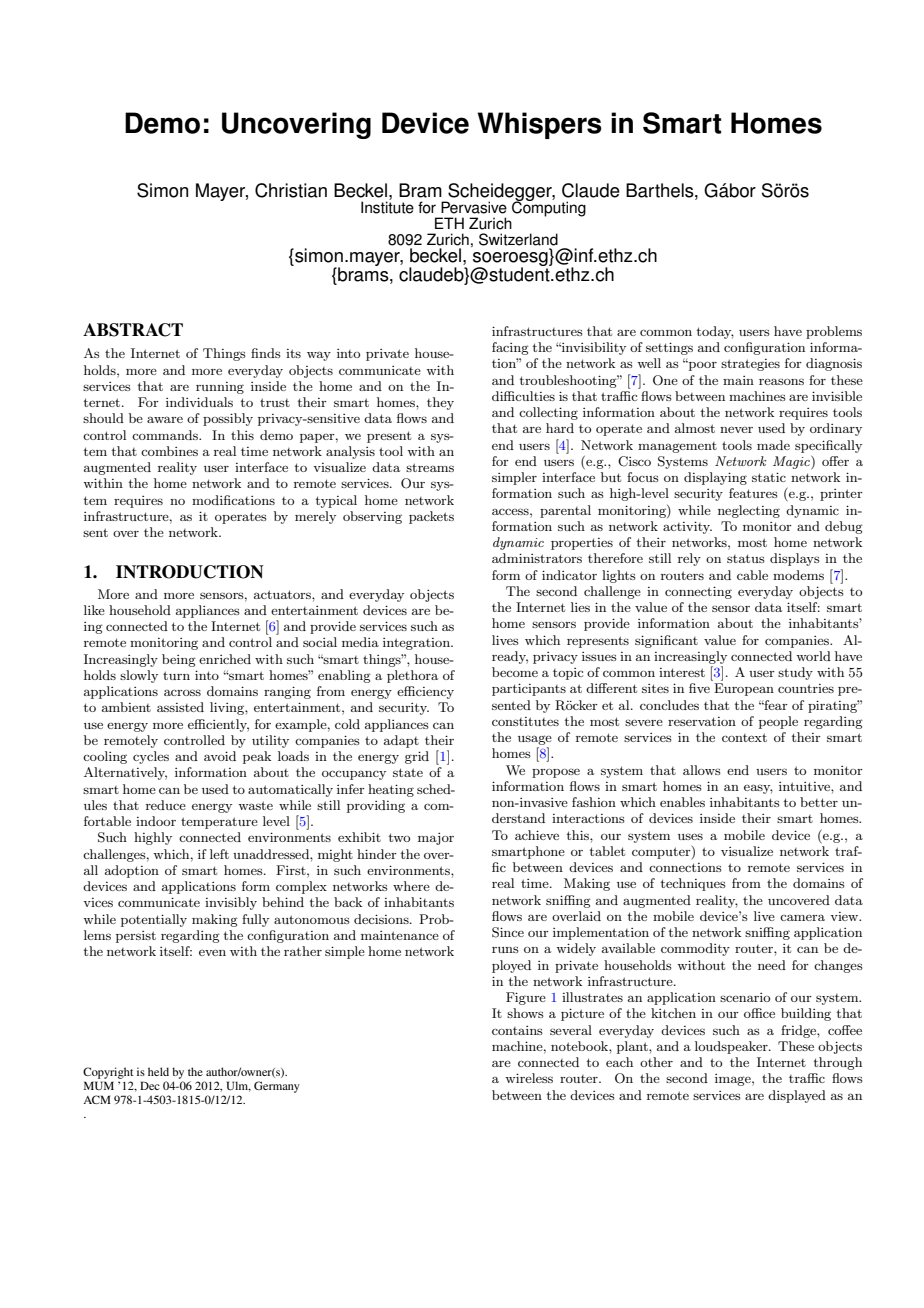 This screenshot has width=924, height=1308. What do you see at coordinates (515, 672) in the screenshot?
I see `become` at bounding box center [515, 672].
